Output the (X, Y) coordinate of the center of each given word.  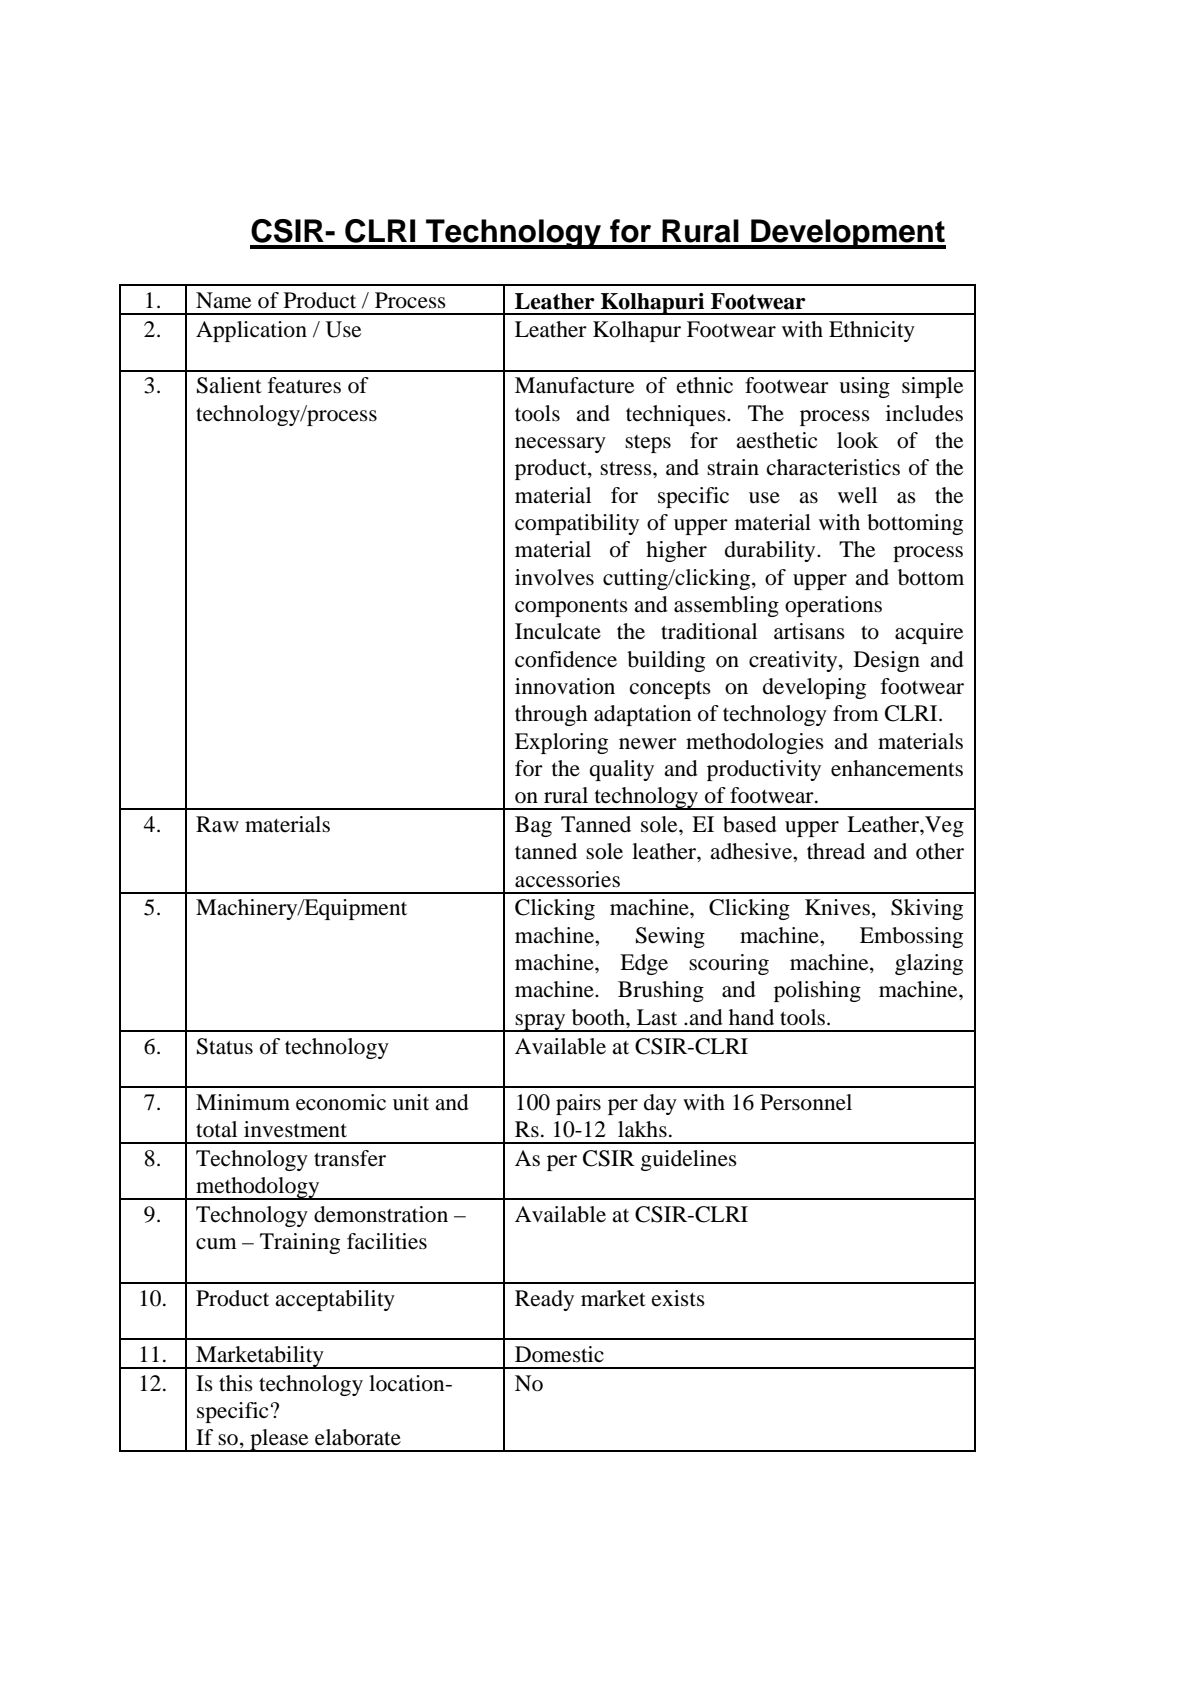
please (279, 1440)
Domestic (559, 1354)
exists (678, 1298)
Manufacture (574, 385)
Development (847, 234)
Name (223, 300)
